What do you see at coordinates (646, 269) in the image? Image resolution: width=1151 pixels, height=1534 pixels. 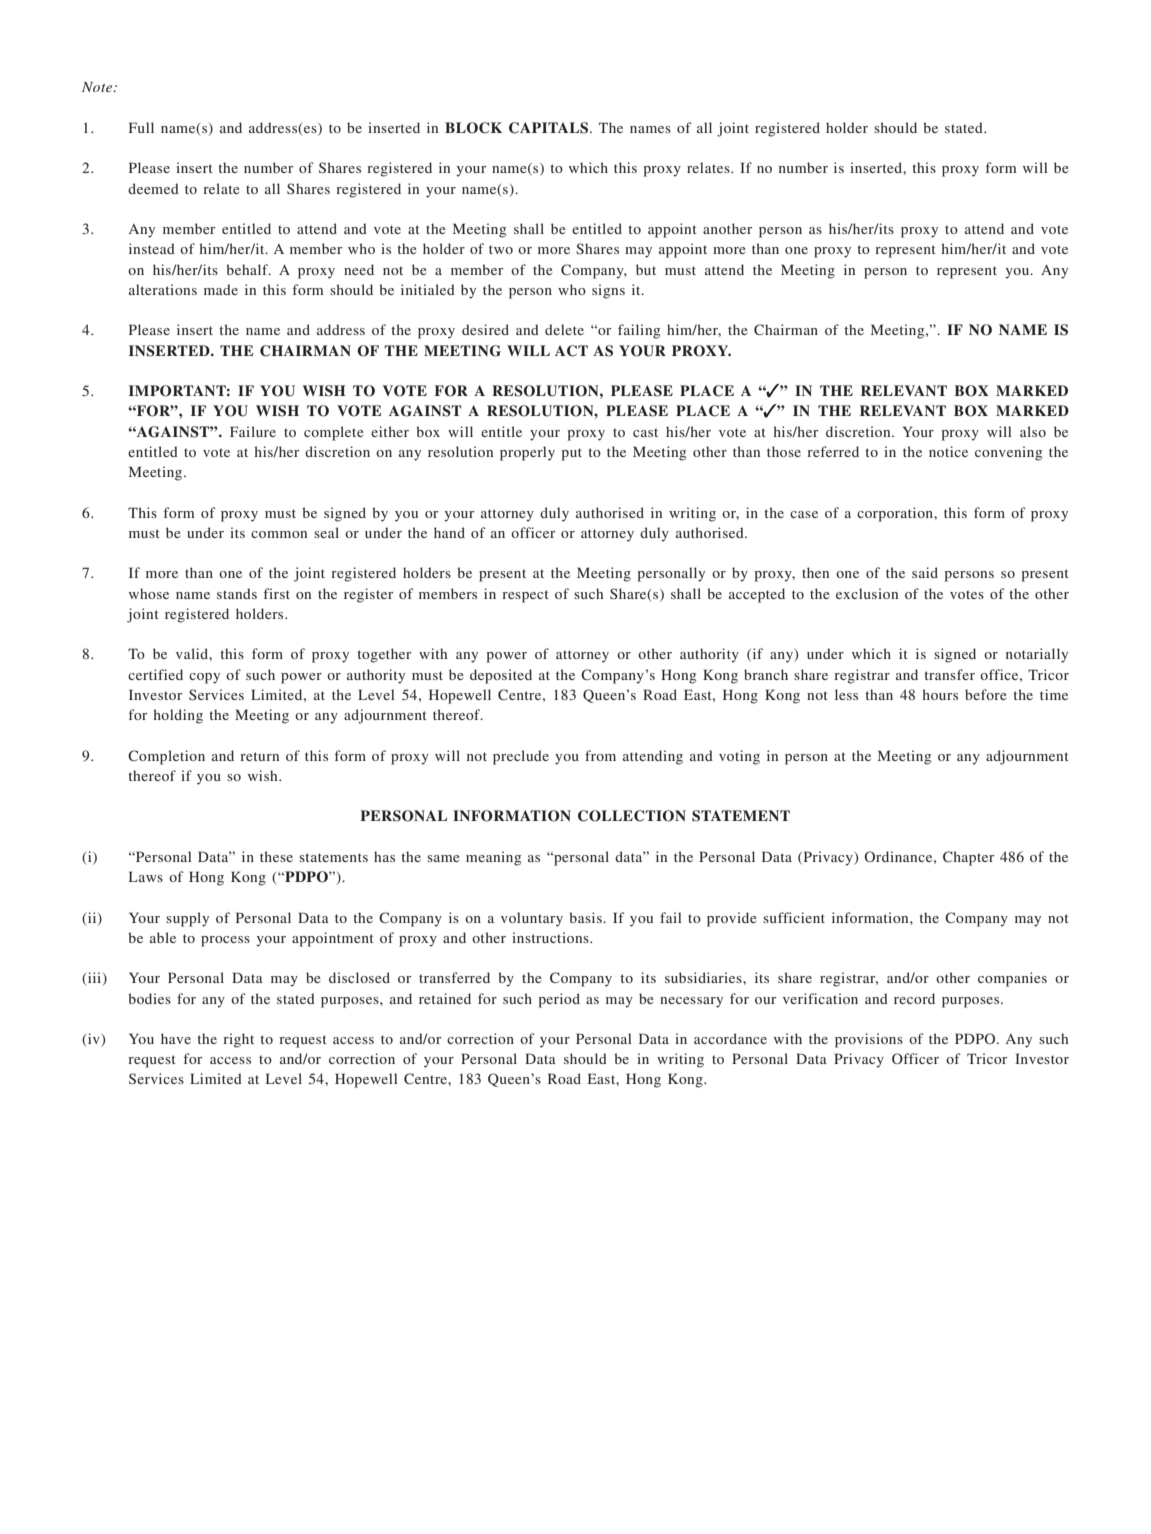 I see `but` at bounding box center [646, 269].
